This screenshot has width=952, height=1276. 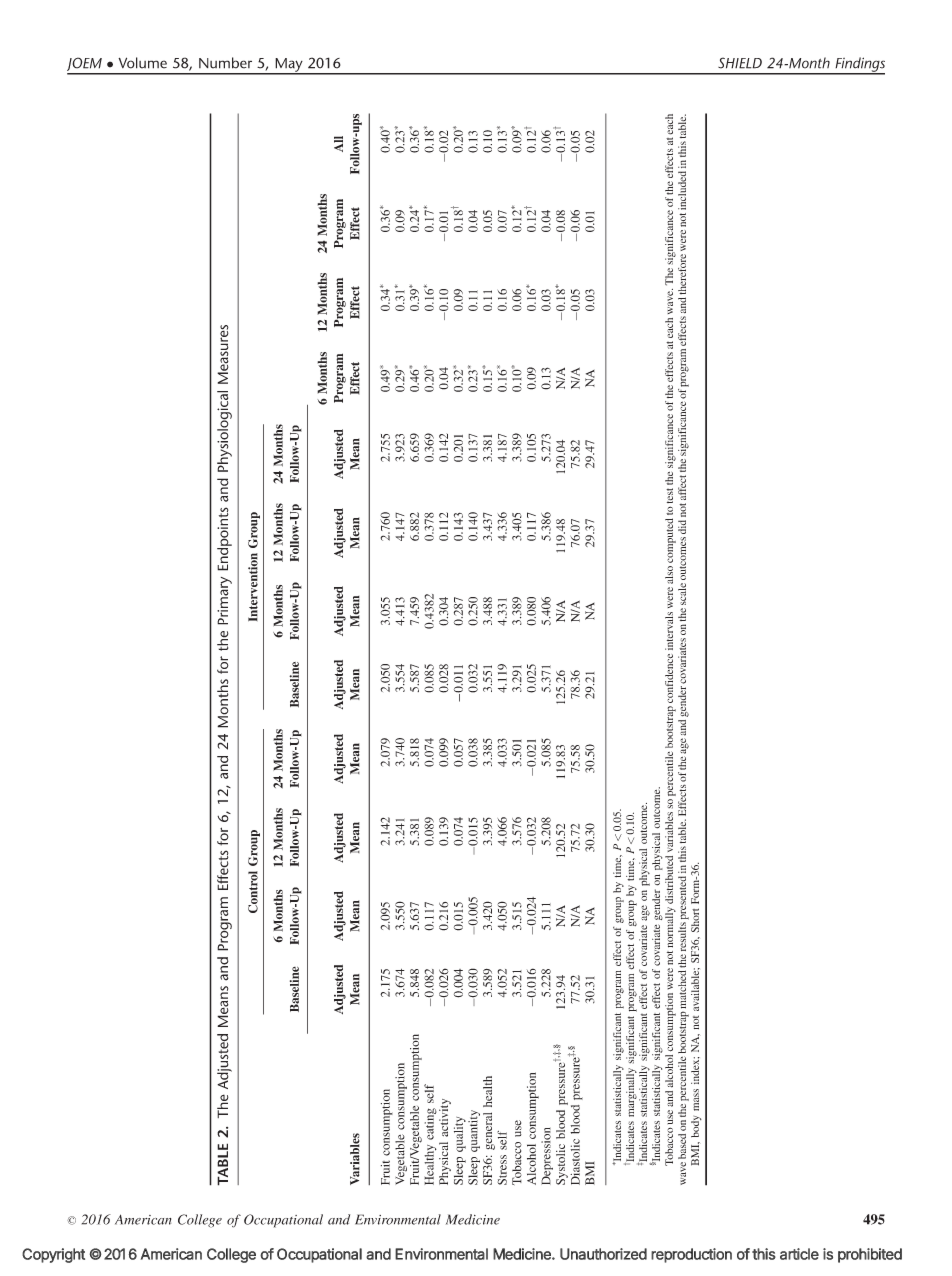 What do you see at coordinates (603, 1254) in the screenshot?
I see `Unauthorized` at bounding box center [603, 1254].
